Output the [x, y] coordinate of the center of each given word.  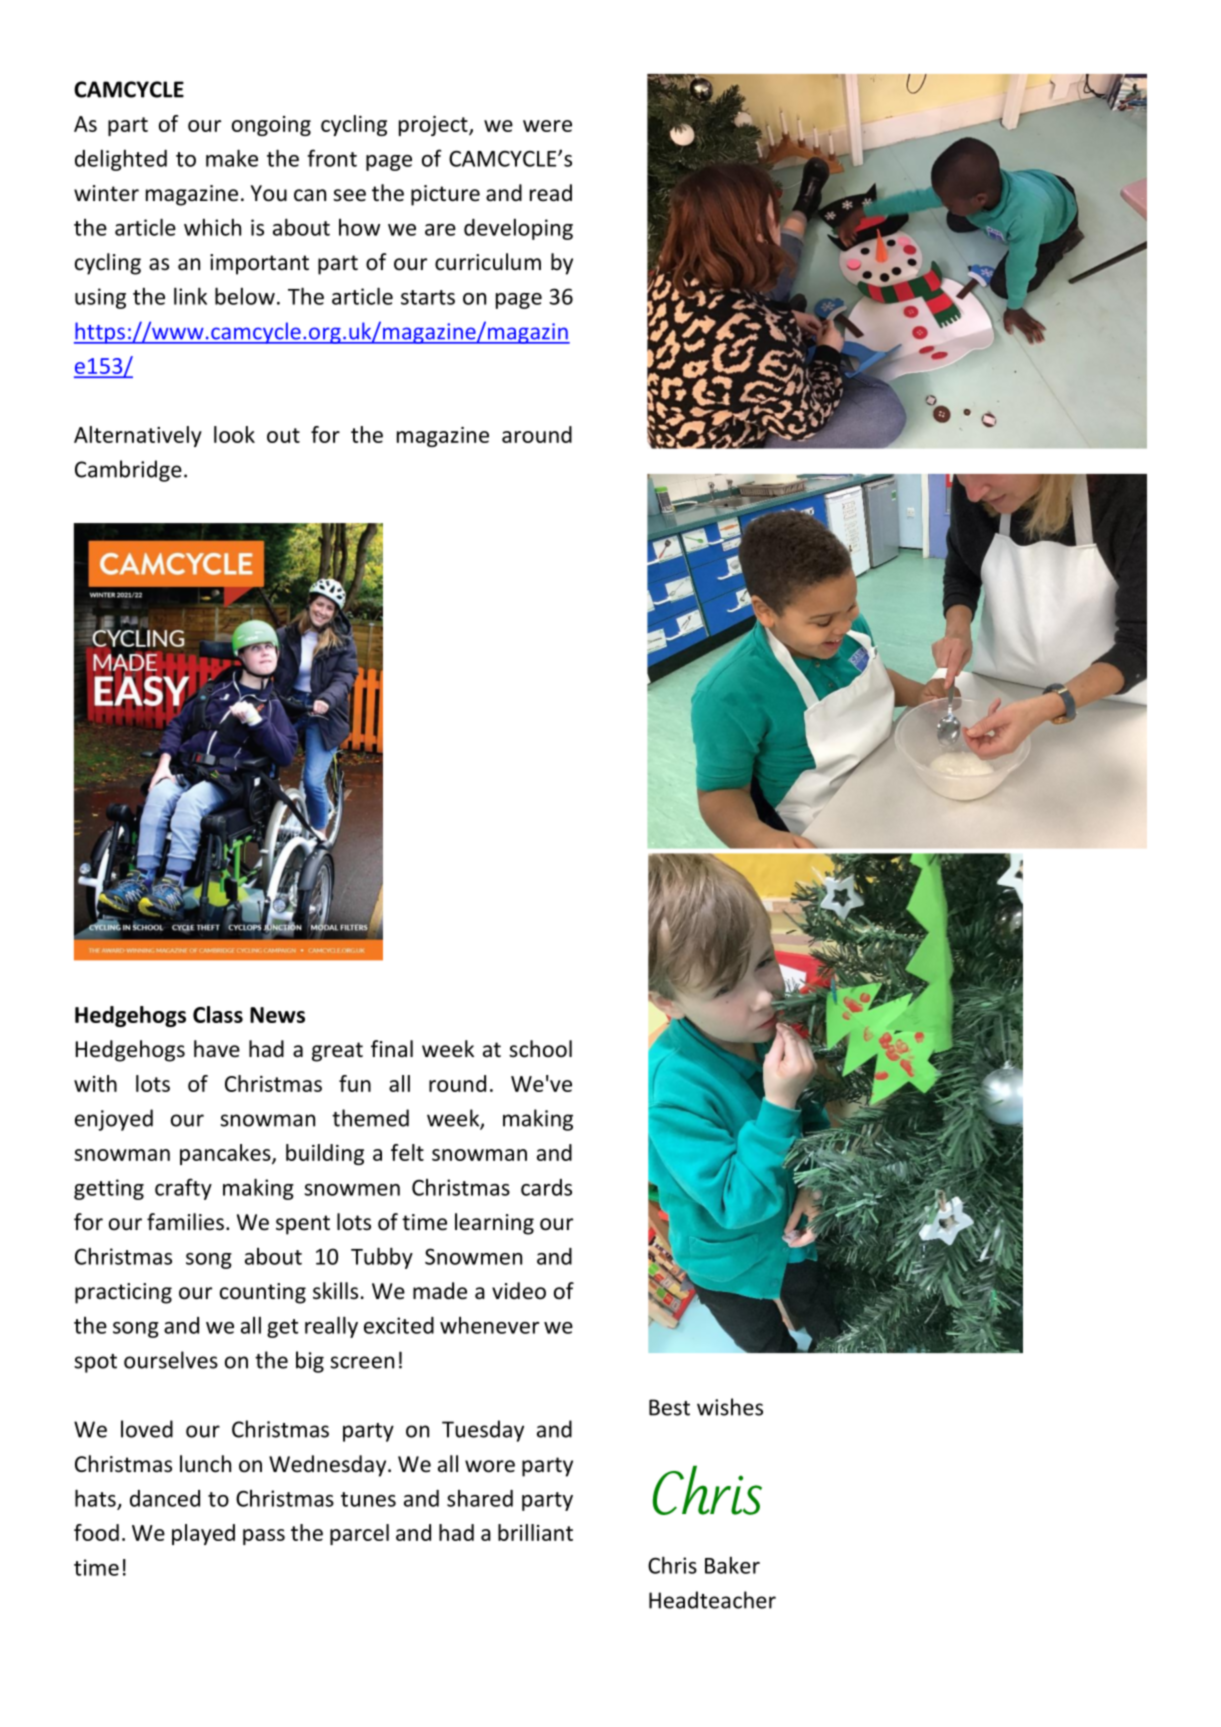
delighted [121, 160]
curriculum [488, 262]
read [551, 193]
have [217, 1049]
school [540, 1049]
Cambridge [128, 471]
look [234, 434]
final [392, 1048]
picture [445, 195]
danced [165, 1498]
